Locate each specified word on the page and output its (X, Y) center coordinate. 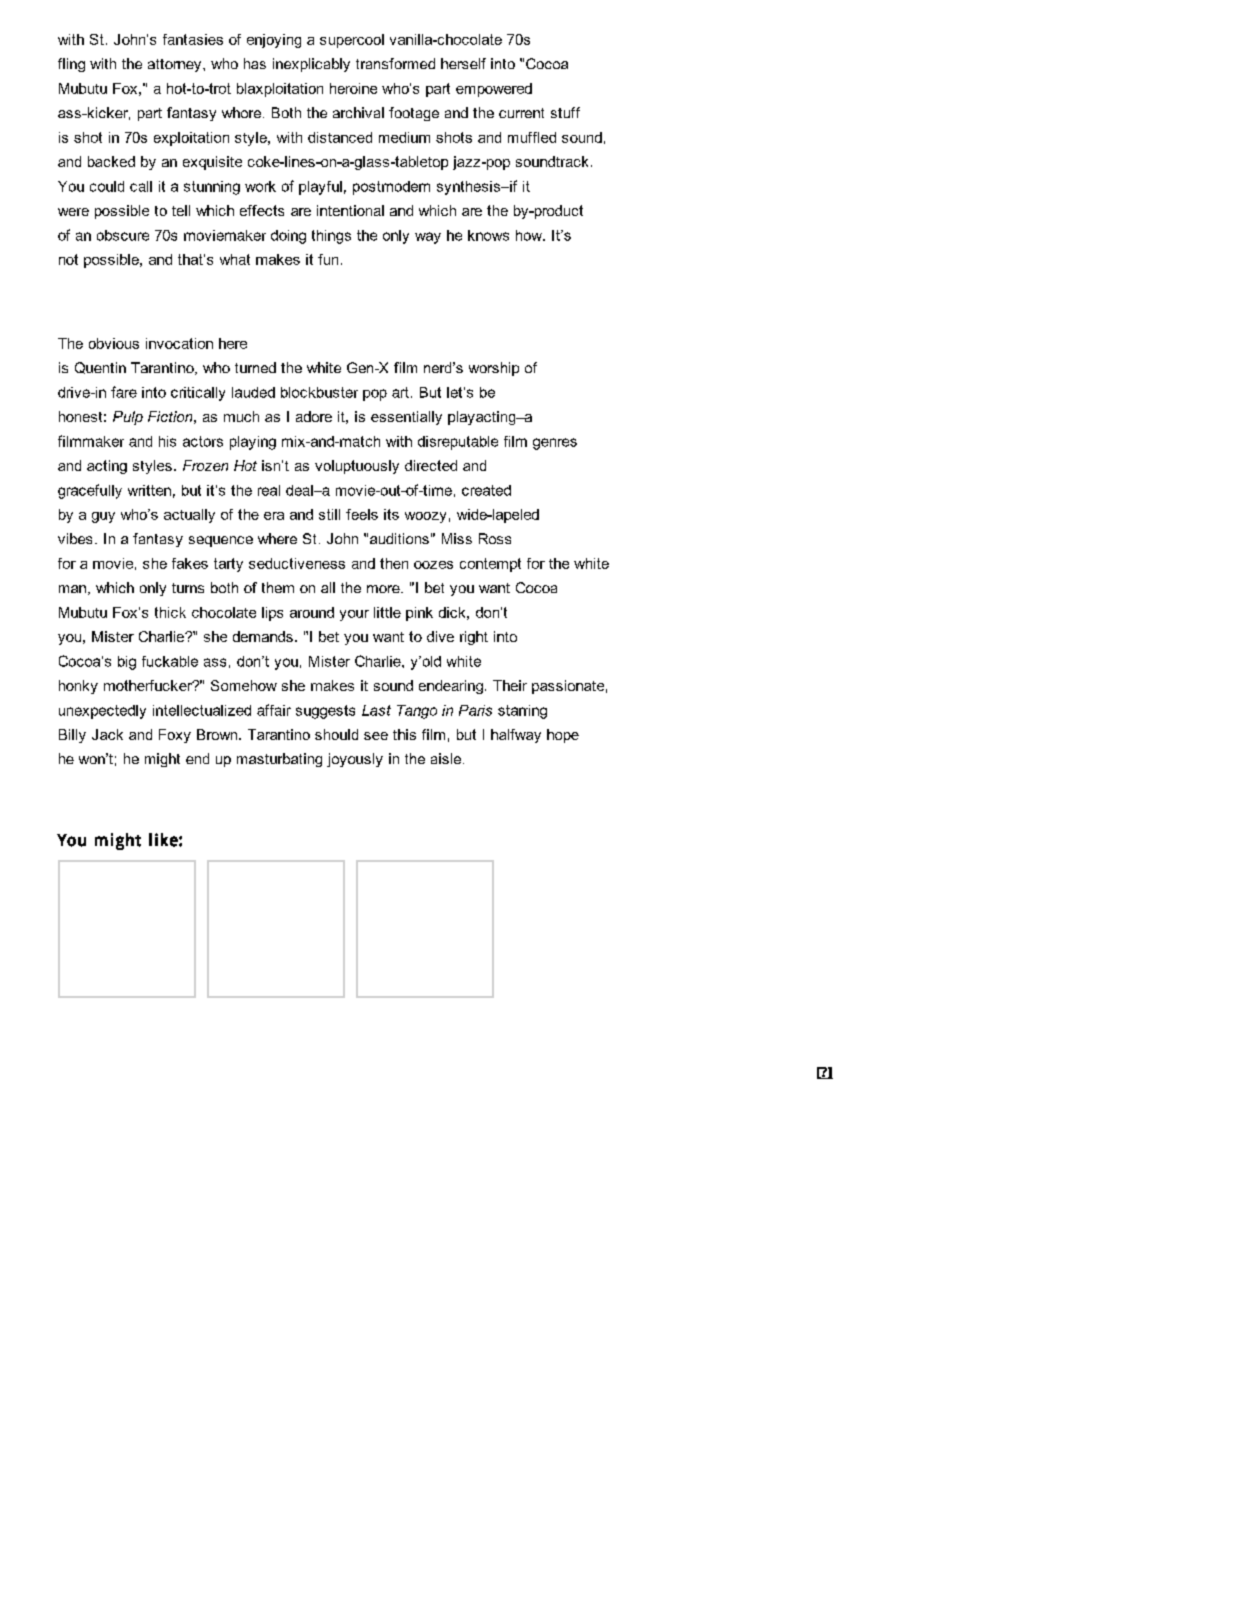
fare (124, 392)
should (336, 734)
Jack (107, 734)
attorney (176, 65)
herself (463, 63)
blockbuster (319, 392)
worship (494, 369)
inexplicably (311, 65)
